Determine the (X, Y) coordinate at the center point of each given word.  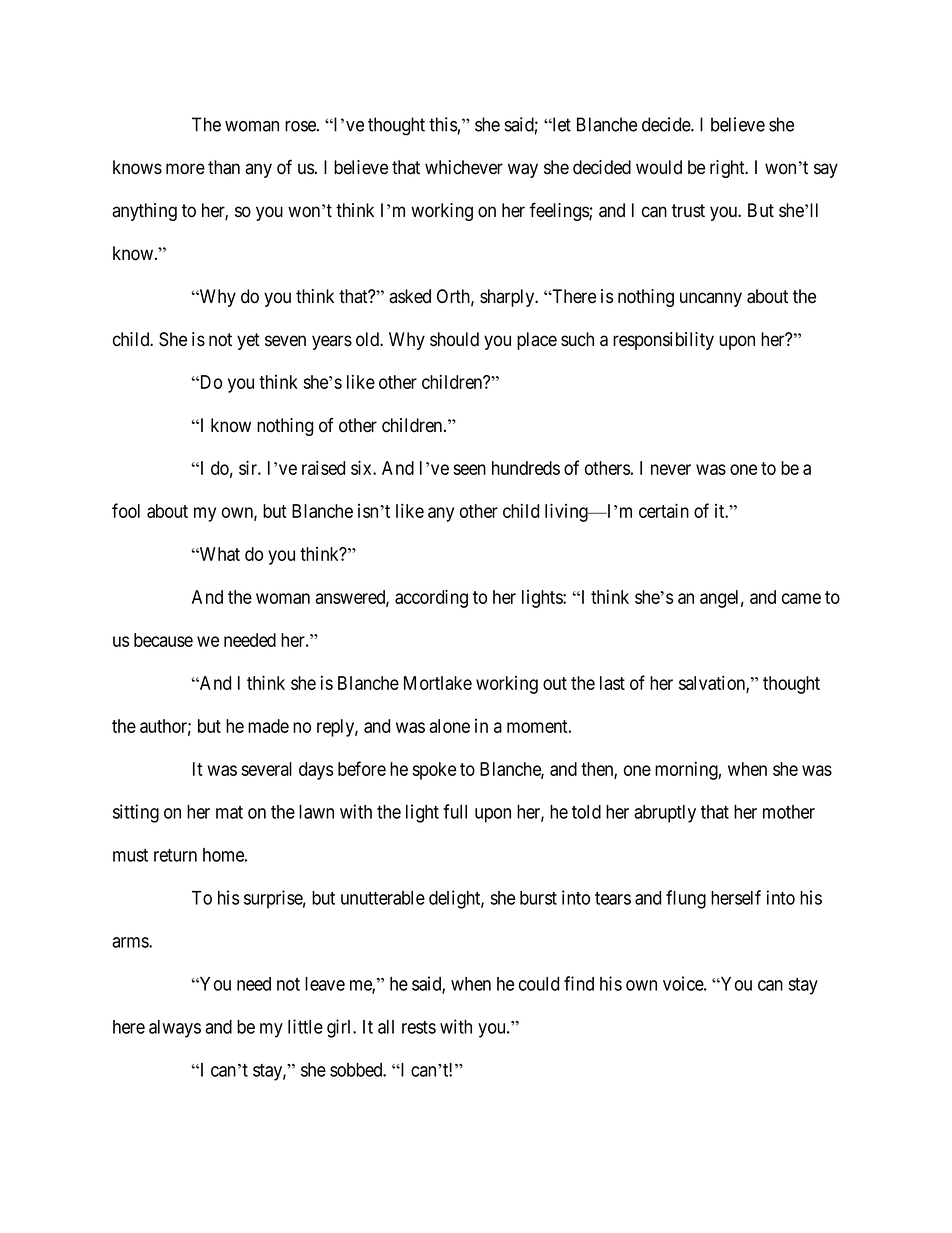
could (539, 984)
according (431, 598)
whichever (464, 167)
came (801, 598)
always (175, 1029)
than (224, 167)
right (728, 169)
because (163, 640)
